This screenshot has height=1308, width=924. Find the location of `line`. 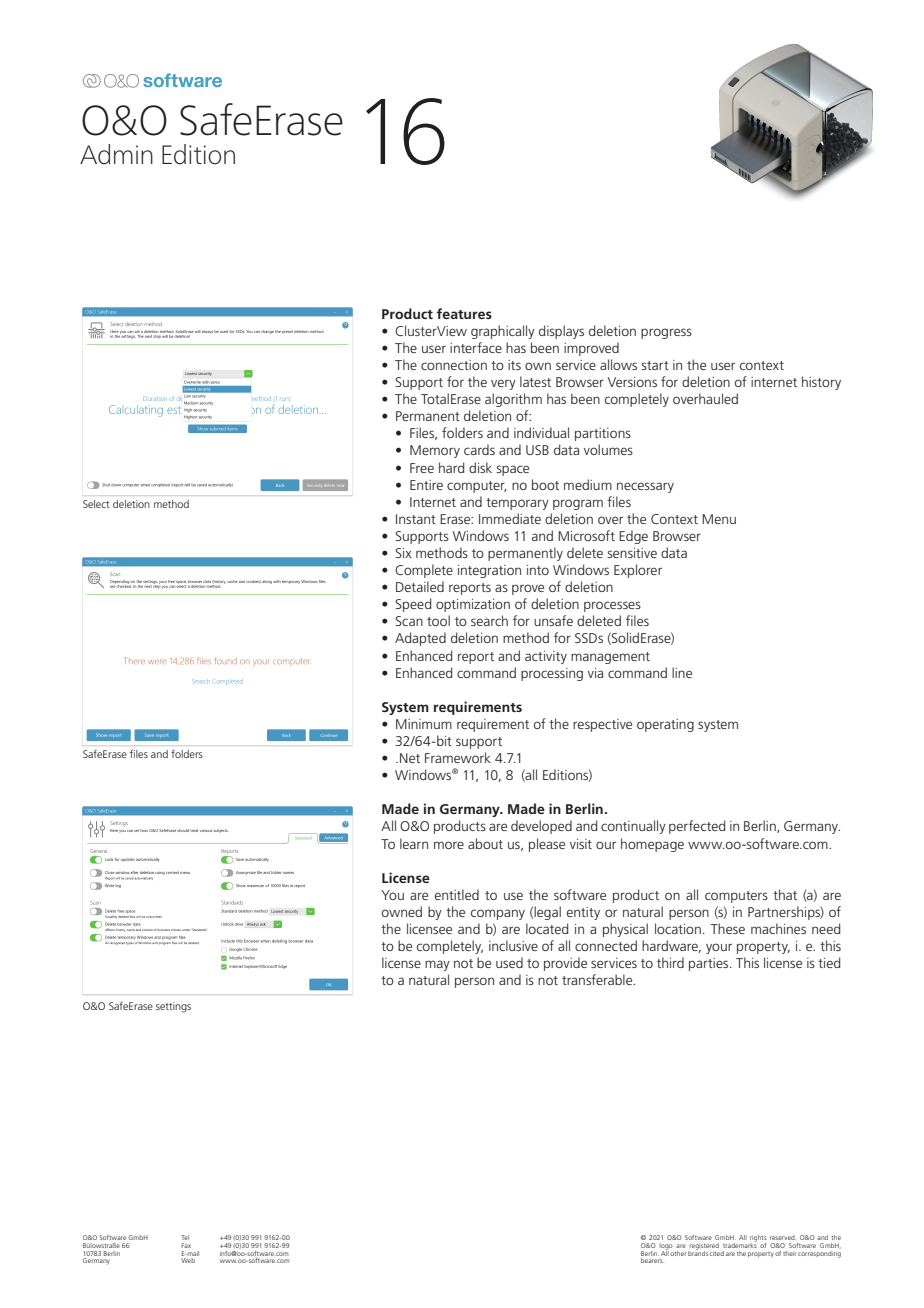

line is located at coordinates (682, 672).
